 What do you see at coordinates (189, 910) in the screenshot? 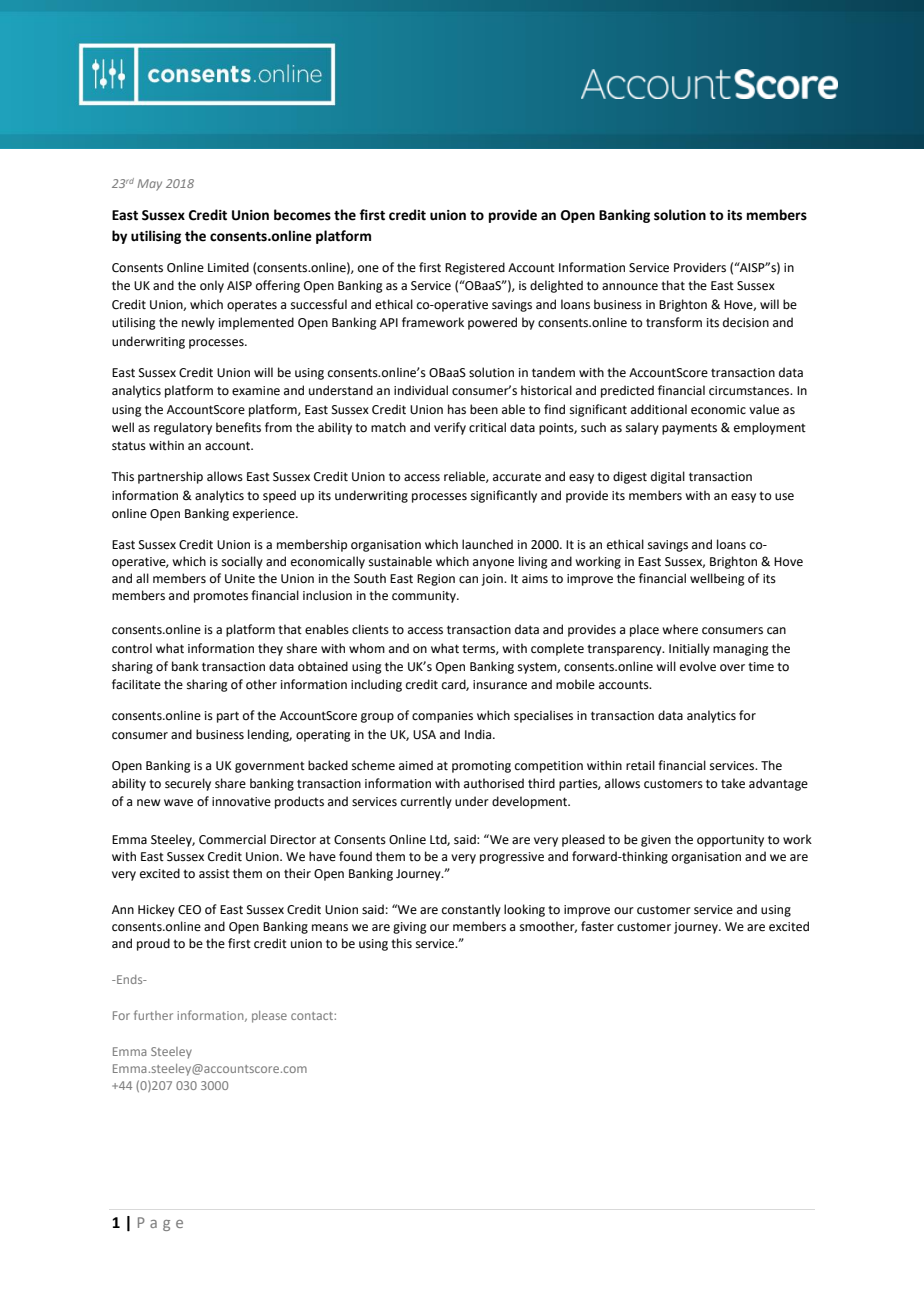
I see `CEO` at bounding box center [189, 910].
